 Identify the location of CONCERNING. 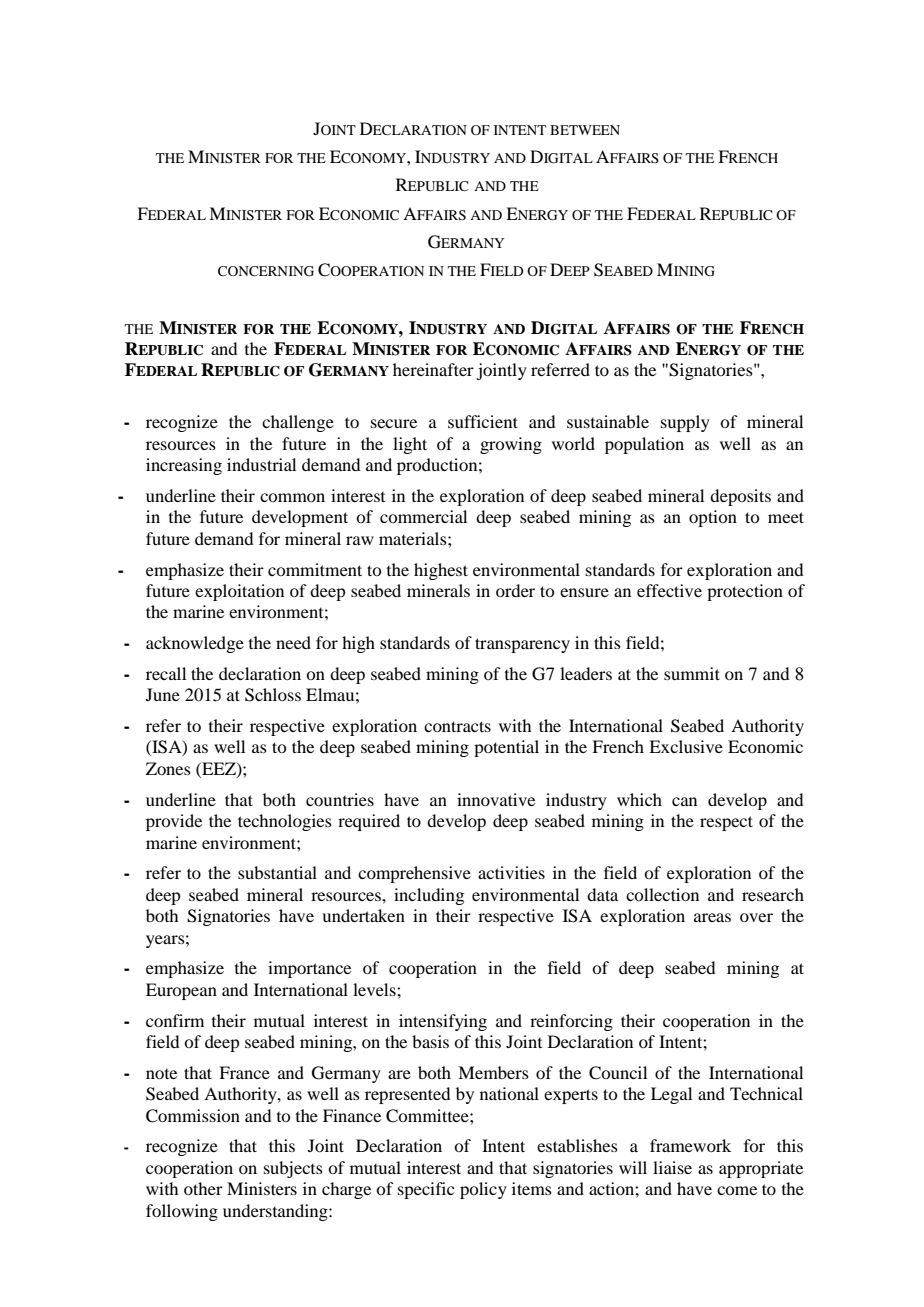
(266, 271).
